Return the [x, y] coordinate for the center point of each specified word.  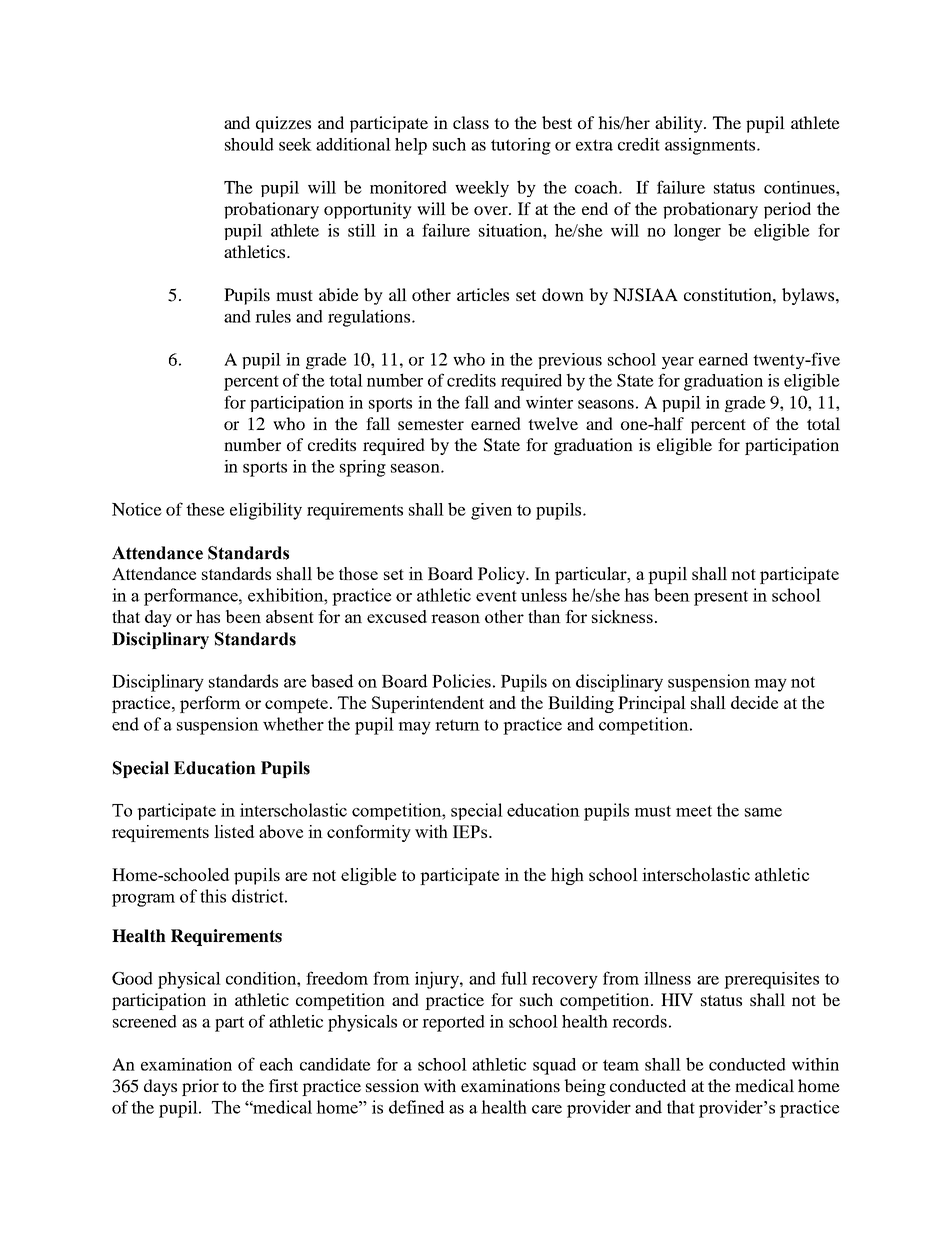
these [205, 509]
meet [694, 811]
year [678, 363]
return [457, 725]
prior [200, 1087]
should [249, 144]
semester [431, 424]
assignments [710, 146]
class [471, 122]
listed [234, 831]
